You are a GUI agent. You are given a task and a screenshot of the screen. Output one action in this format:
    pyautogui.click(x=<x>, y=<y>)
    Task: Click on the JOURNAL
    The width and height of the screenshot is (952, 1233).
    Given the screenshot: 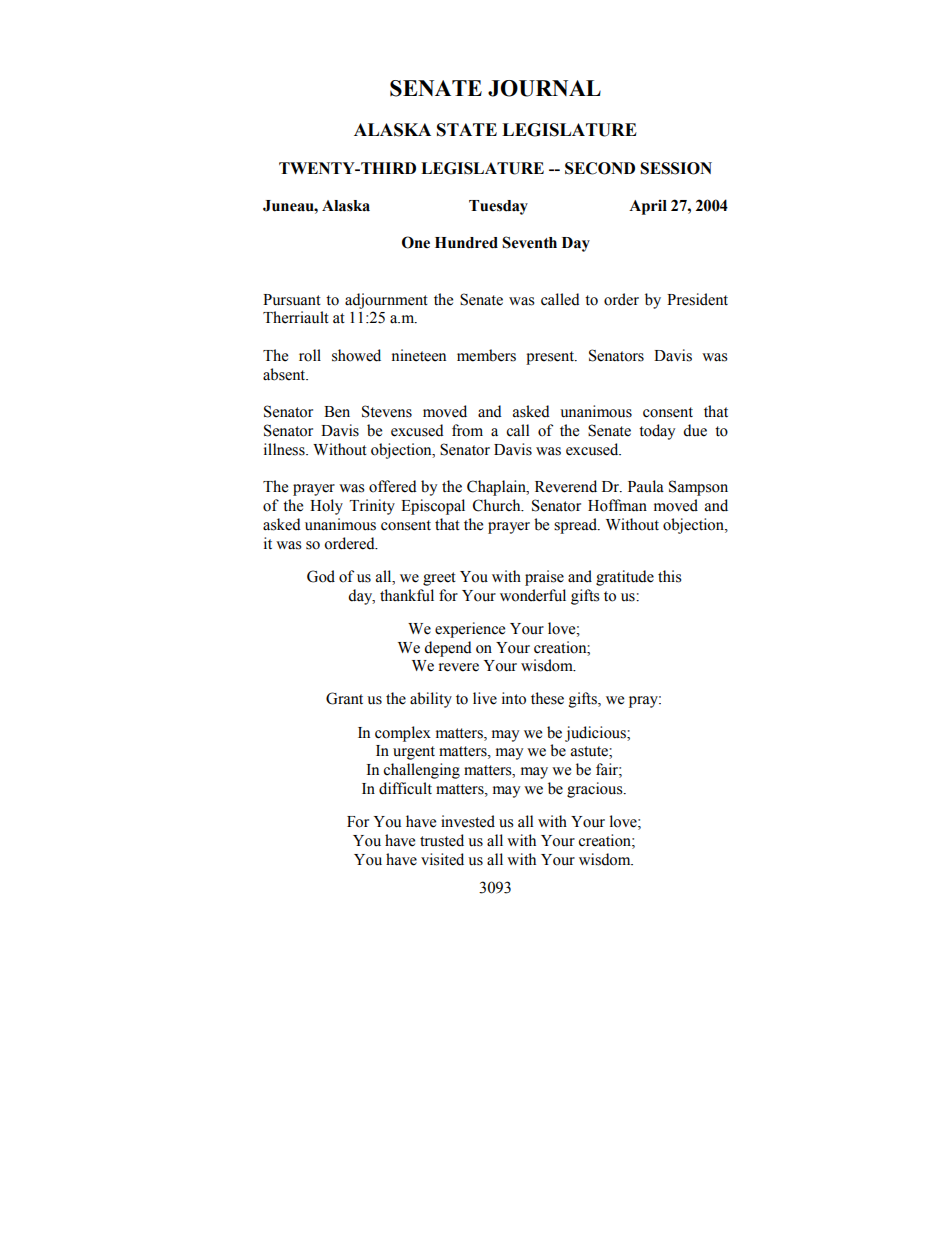 What is the action you would take?
    pyautogui.click(x=544, y=88)
